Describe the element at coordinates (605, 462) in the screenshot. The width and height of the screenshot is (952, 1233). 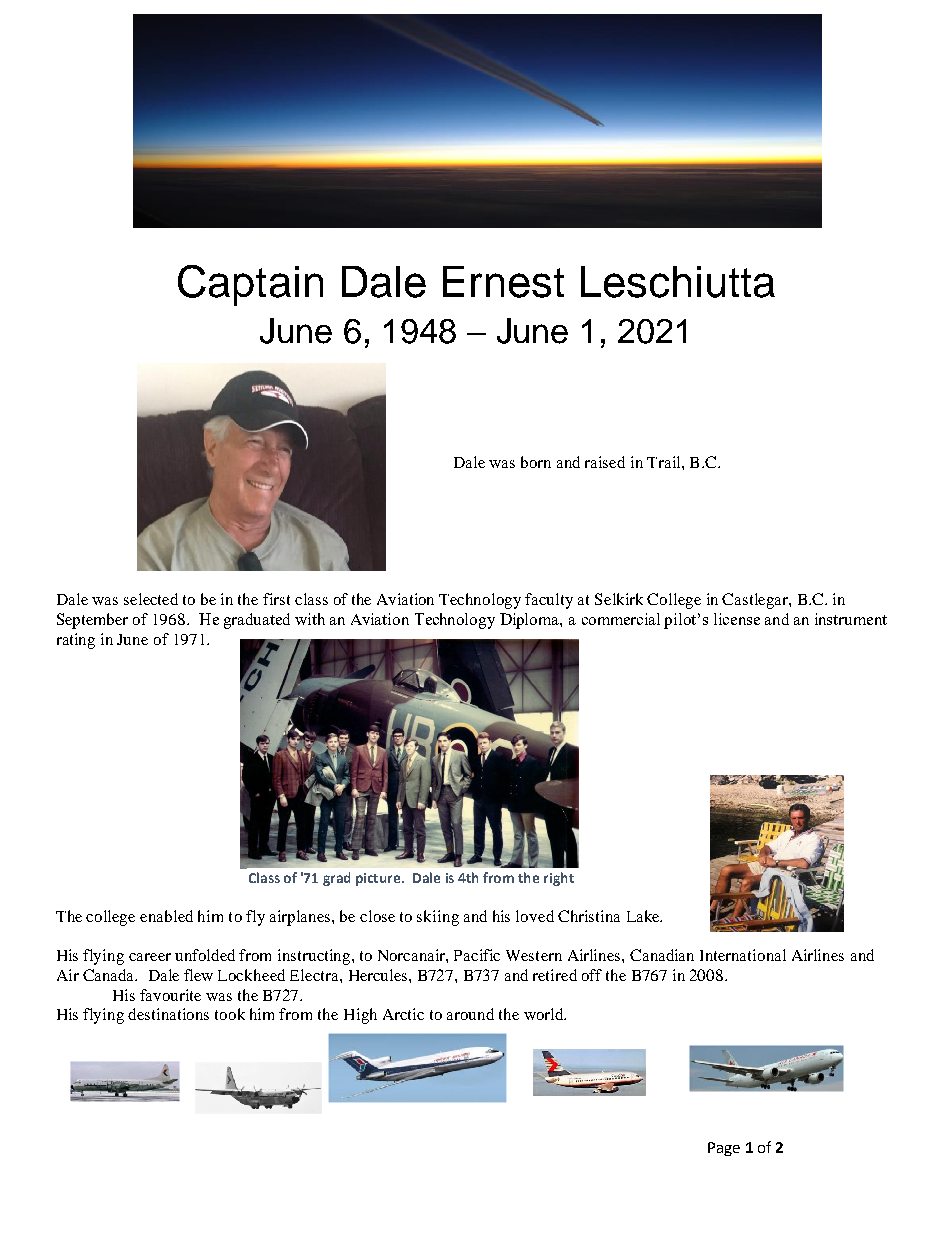
I see `raised` at that location.
